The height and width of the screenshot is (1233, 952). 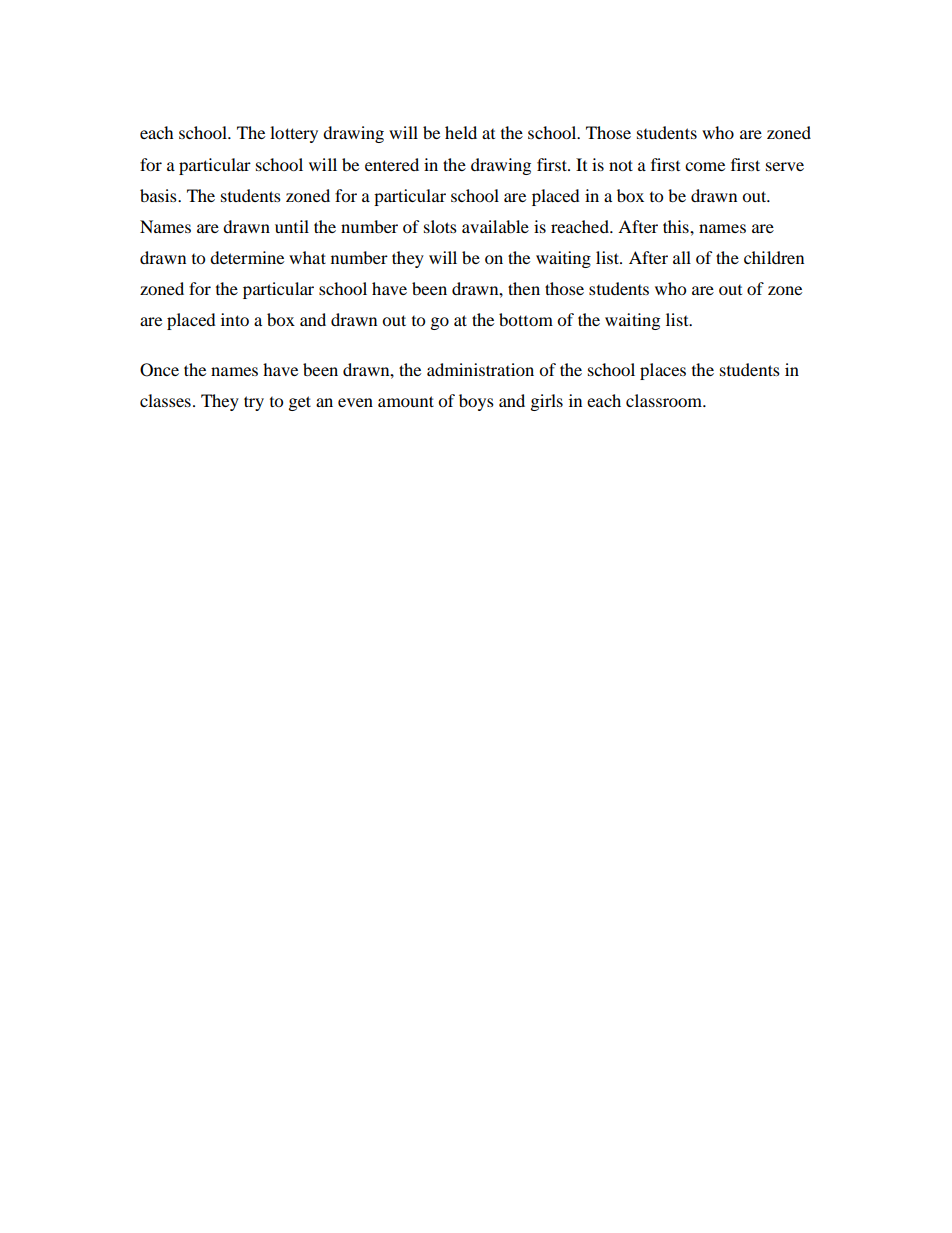 I want to click on basis, so click(x=159, y=195).
